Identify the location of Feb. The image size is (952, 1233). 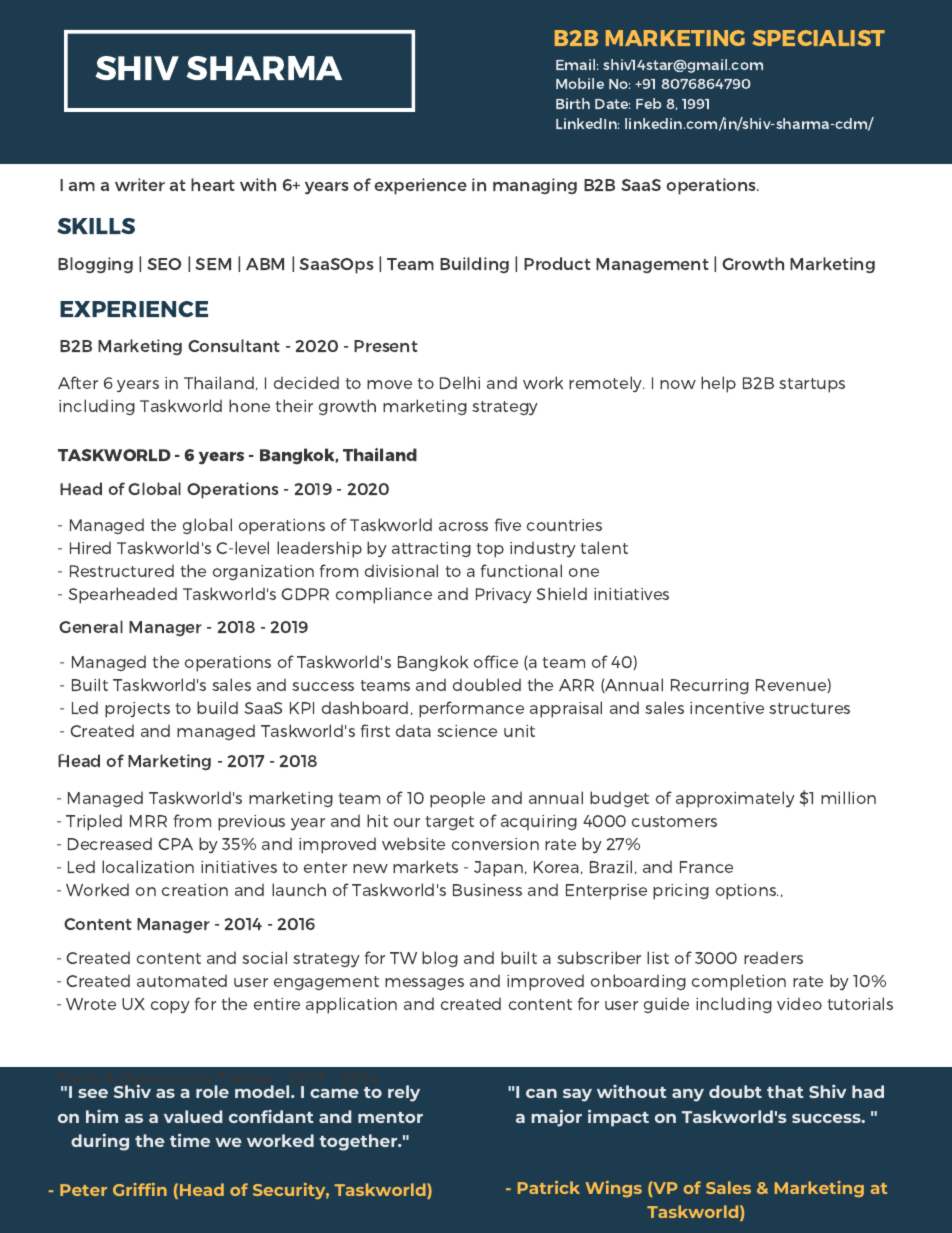
(648, 103).
